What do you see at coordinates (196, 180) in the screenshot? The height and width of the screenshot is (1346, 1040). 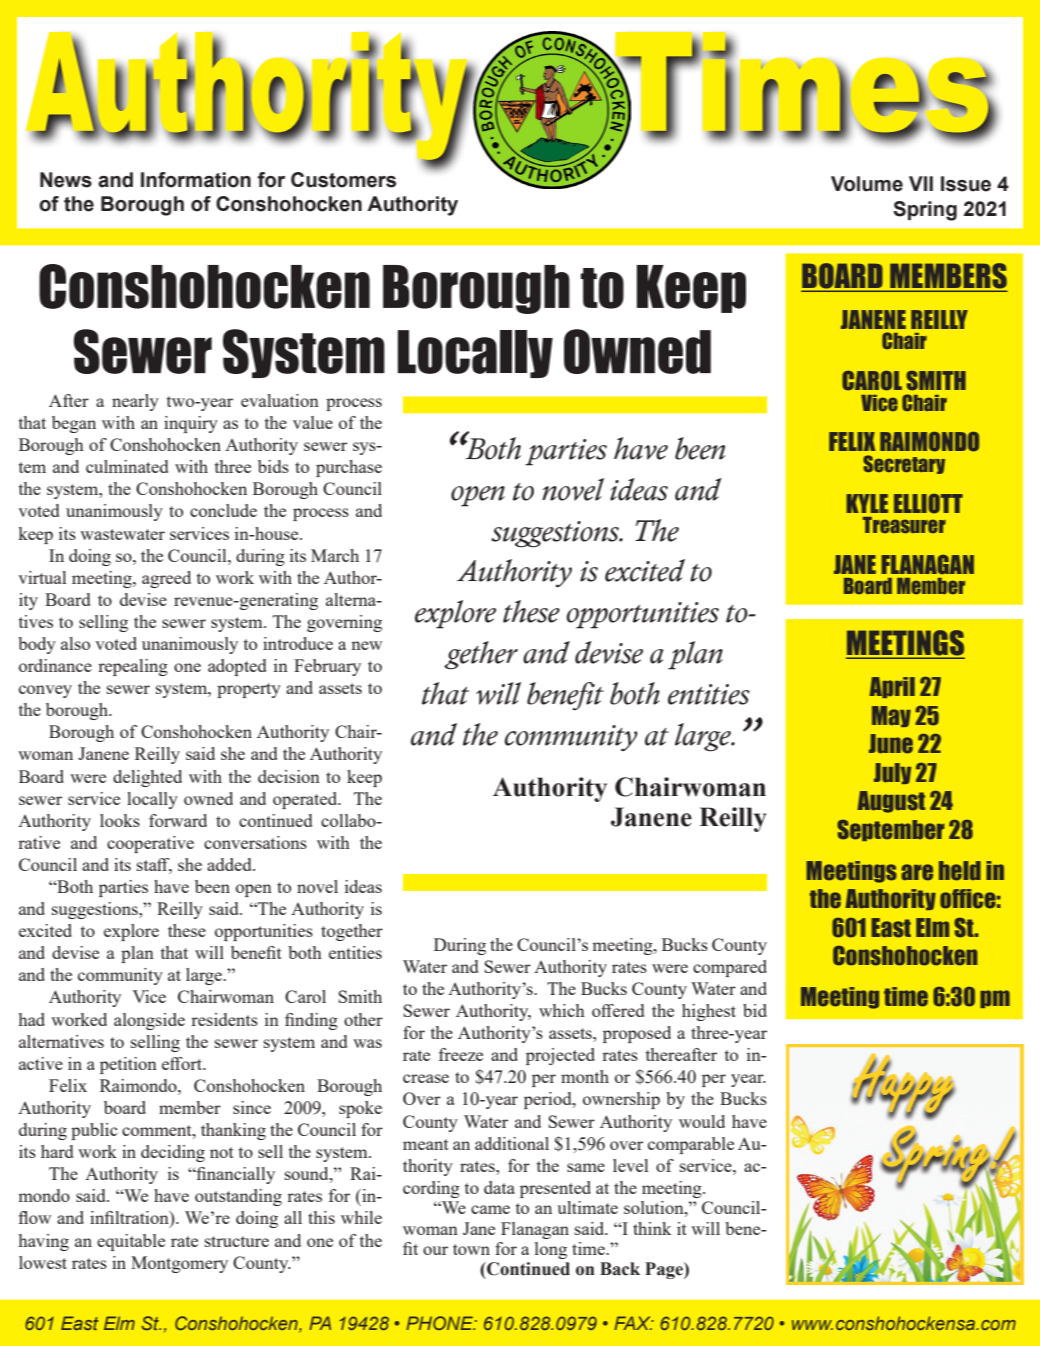 I see `Information` at bounding box center [196, 180].
